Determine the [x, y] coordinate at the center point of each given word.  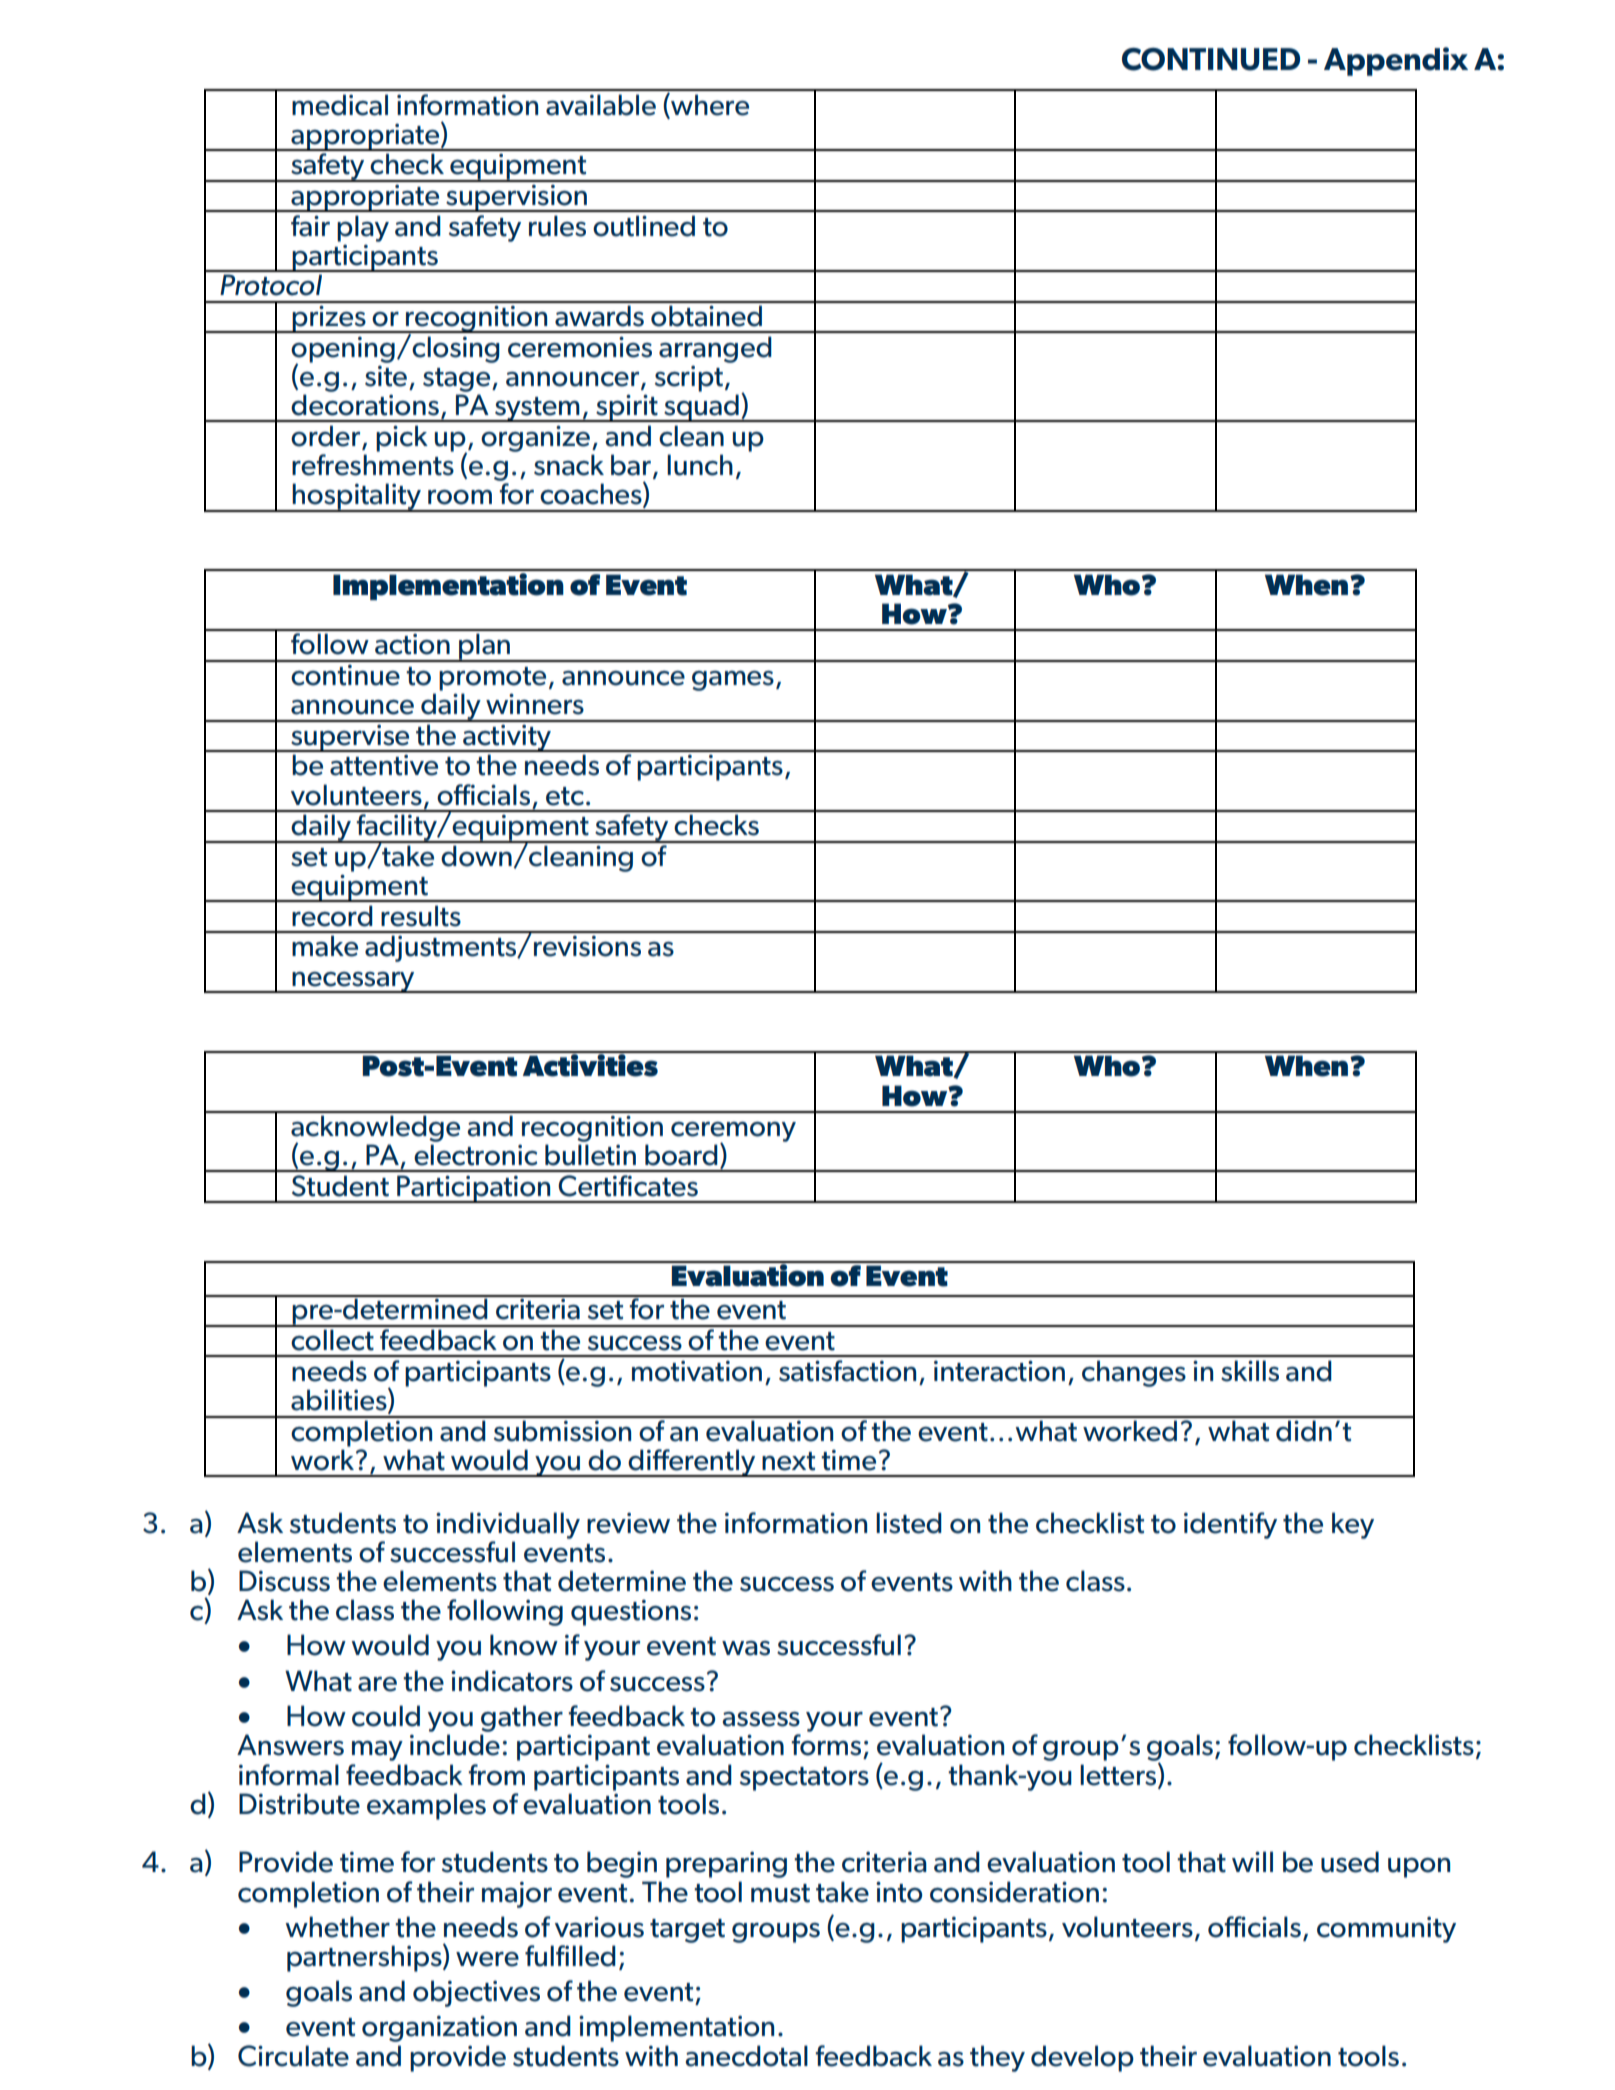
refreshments [373, 465]
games [733, 681]
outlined [644, 226]
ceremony [733, 1133]
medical [340, 105]
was [746, 1648]
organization [439, 2028]
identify [1230, 1525]
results [421, 916]
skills [1250, 1371]
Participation [474, 1189]
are [377, 1684]
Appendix [1396, 61]
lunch [700, 465]
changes [1134, 1373]
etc [565, 796]
